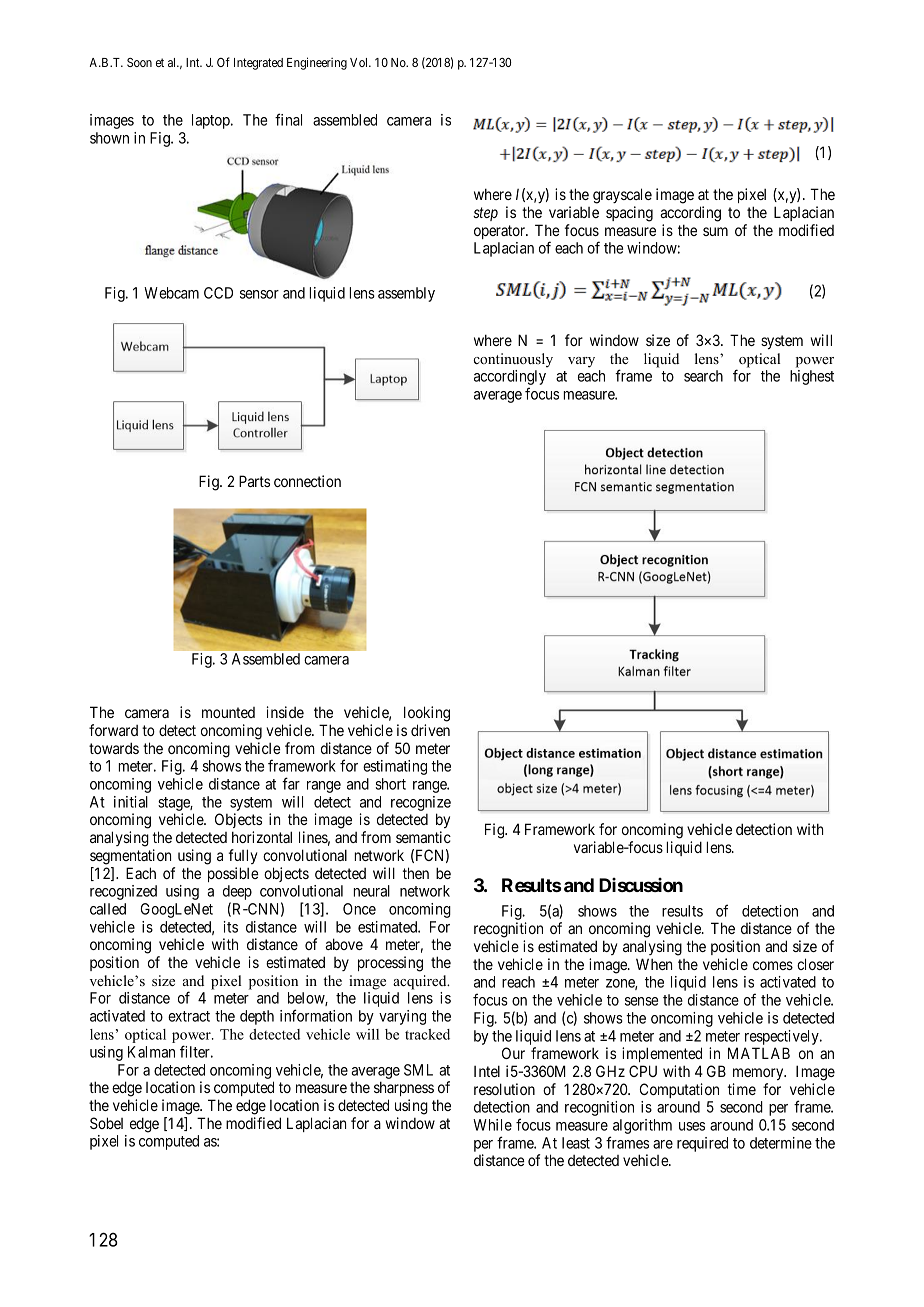  What do you see at coordinates (622, 196) in the image?
I see `grayscale` at bounding box center [622, 196].
